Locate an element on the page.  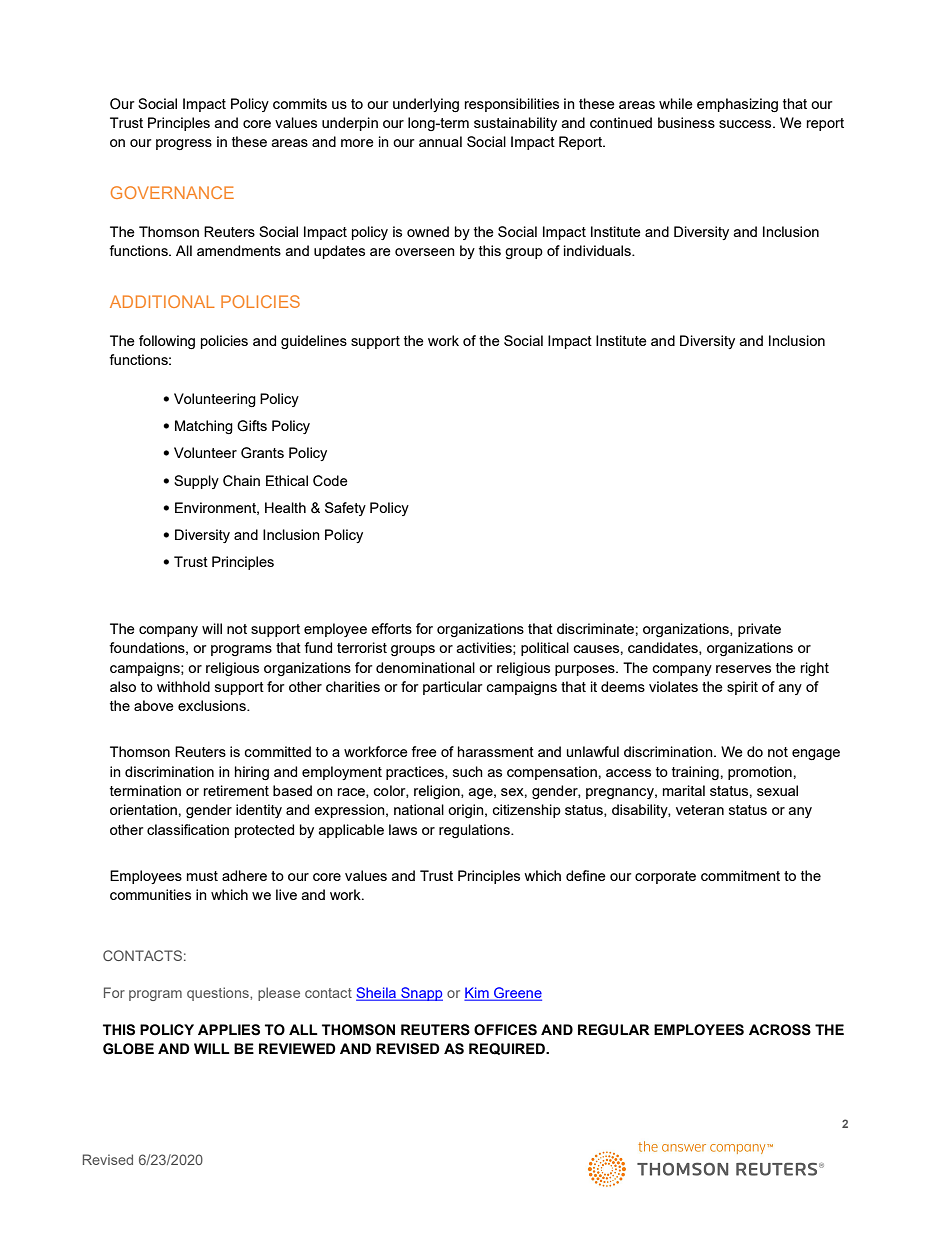
overseen is located at coordinates (425, 252).
